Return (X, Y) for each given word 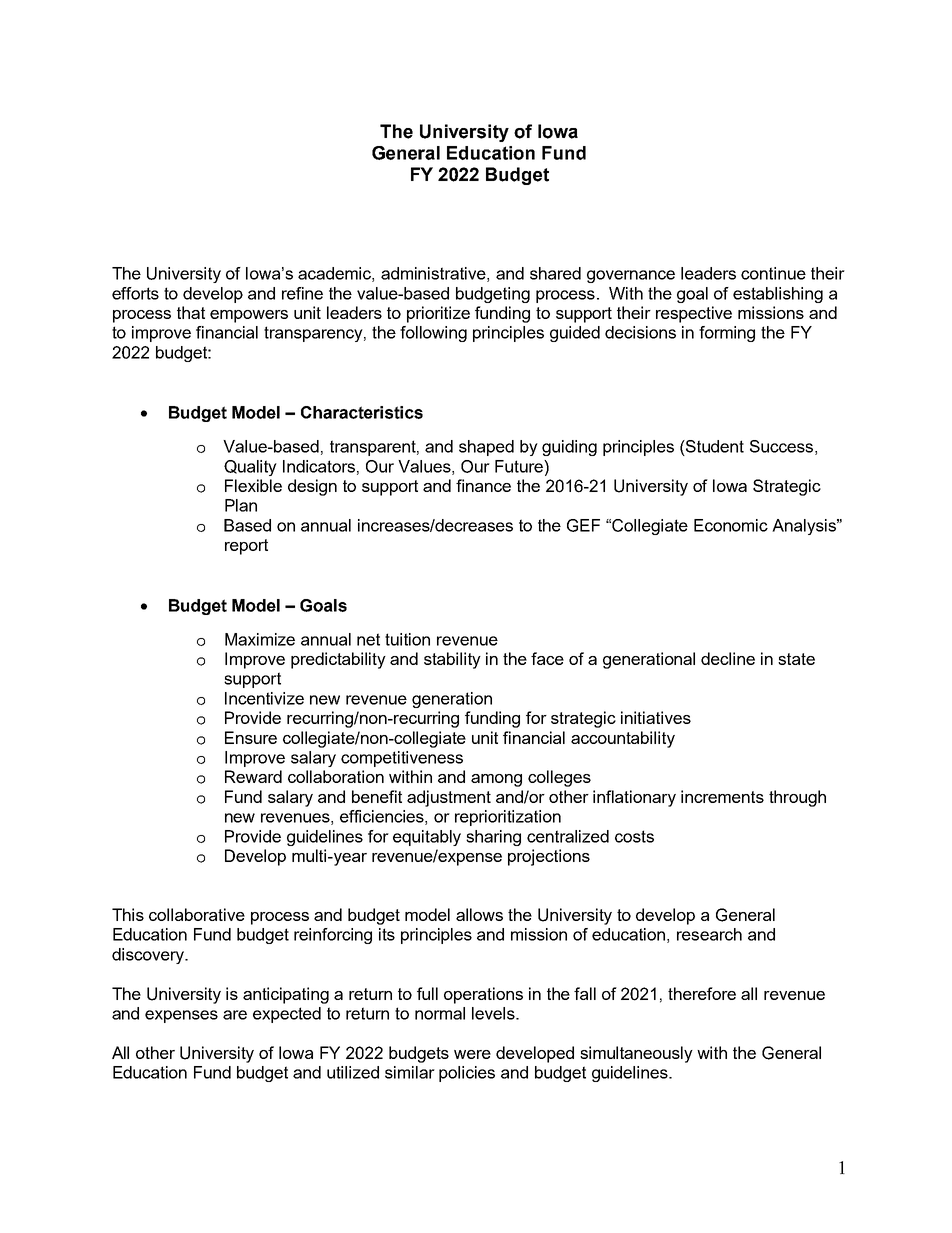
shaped (486, 448)
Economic (731, 525)
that (191, 312)
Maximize (260, 639)
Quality (250, 468)
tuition (407, 639)
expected (287, 1015)
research (709, 934)
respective (694, 314)
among (496, 780)
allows (479, 914)
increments (722, 796)
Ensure (251, 737)
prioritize (438, 314)
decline (728, 658)
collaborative (197, 914)
